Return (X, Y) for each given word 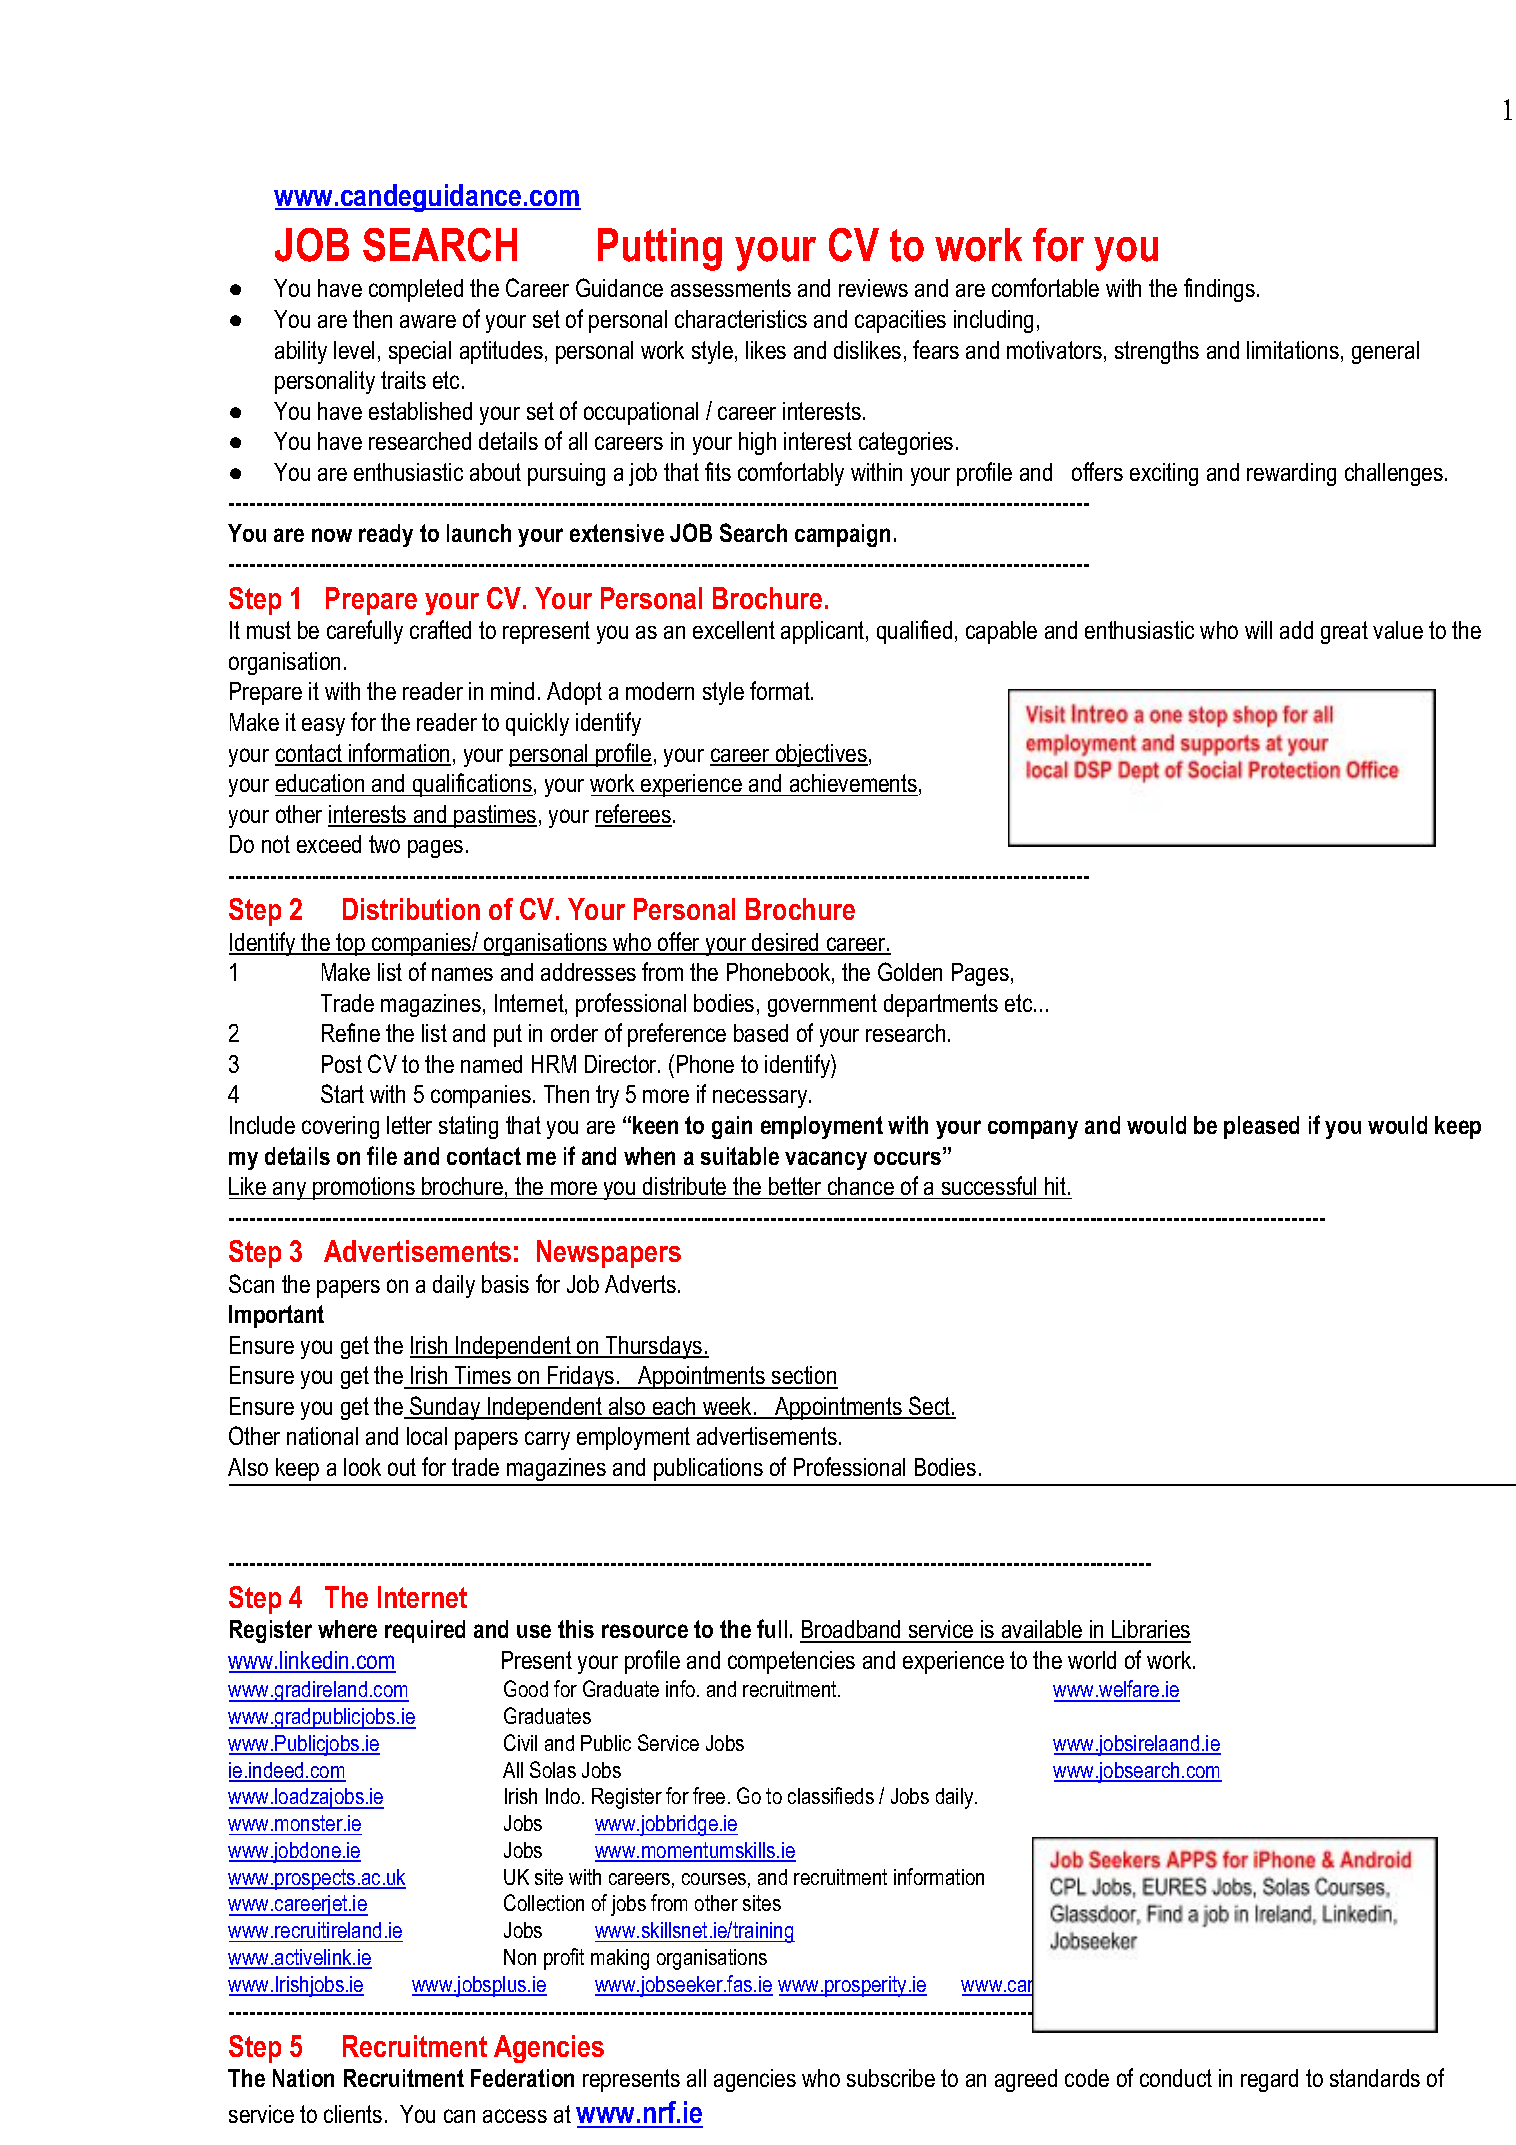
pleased (1261, 1127)
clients (353, 2114)
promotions (364, 1188)
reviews (873, 288)
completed (416, 290)
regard (1269, 2080)
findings (1221, 290)
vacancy (826, 1160)
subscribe (891, 2078)
